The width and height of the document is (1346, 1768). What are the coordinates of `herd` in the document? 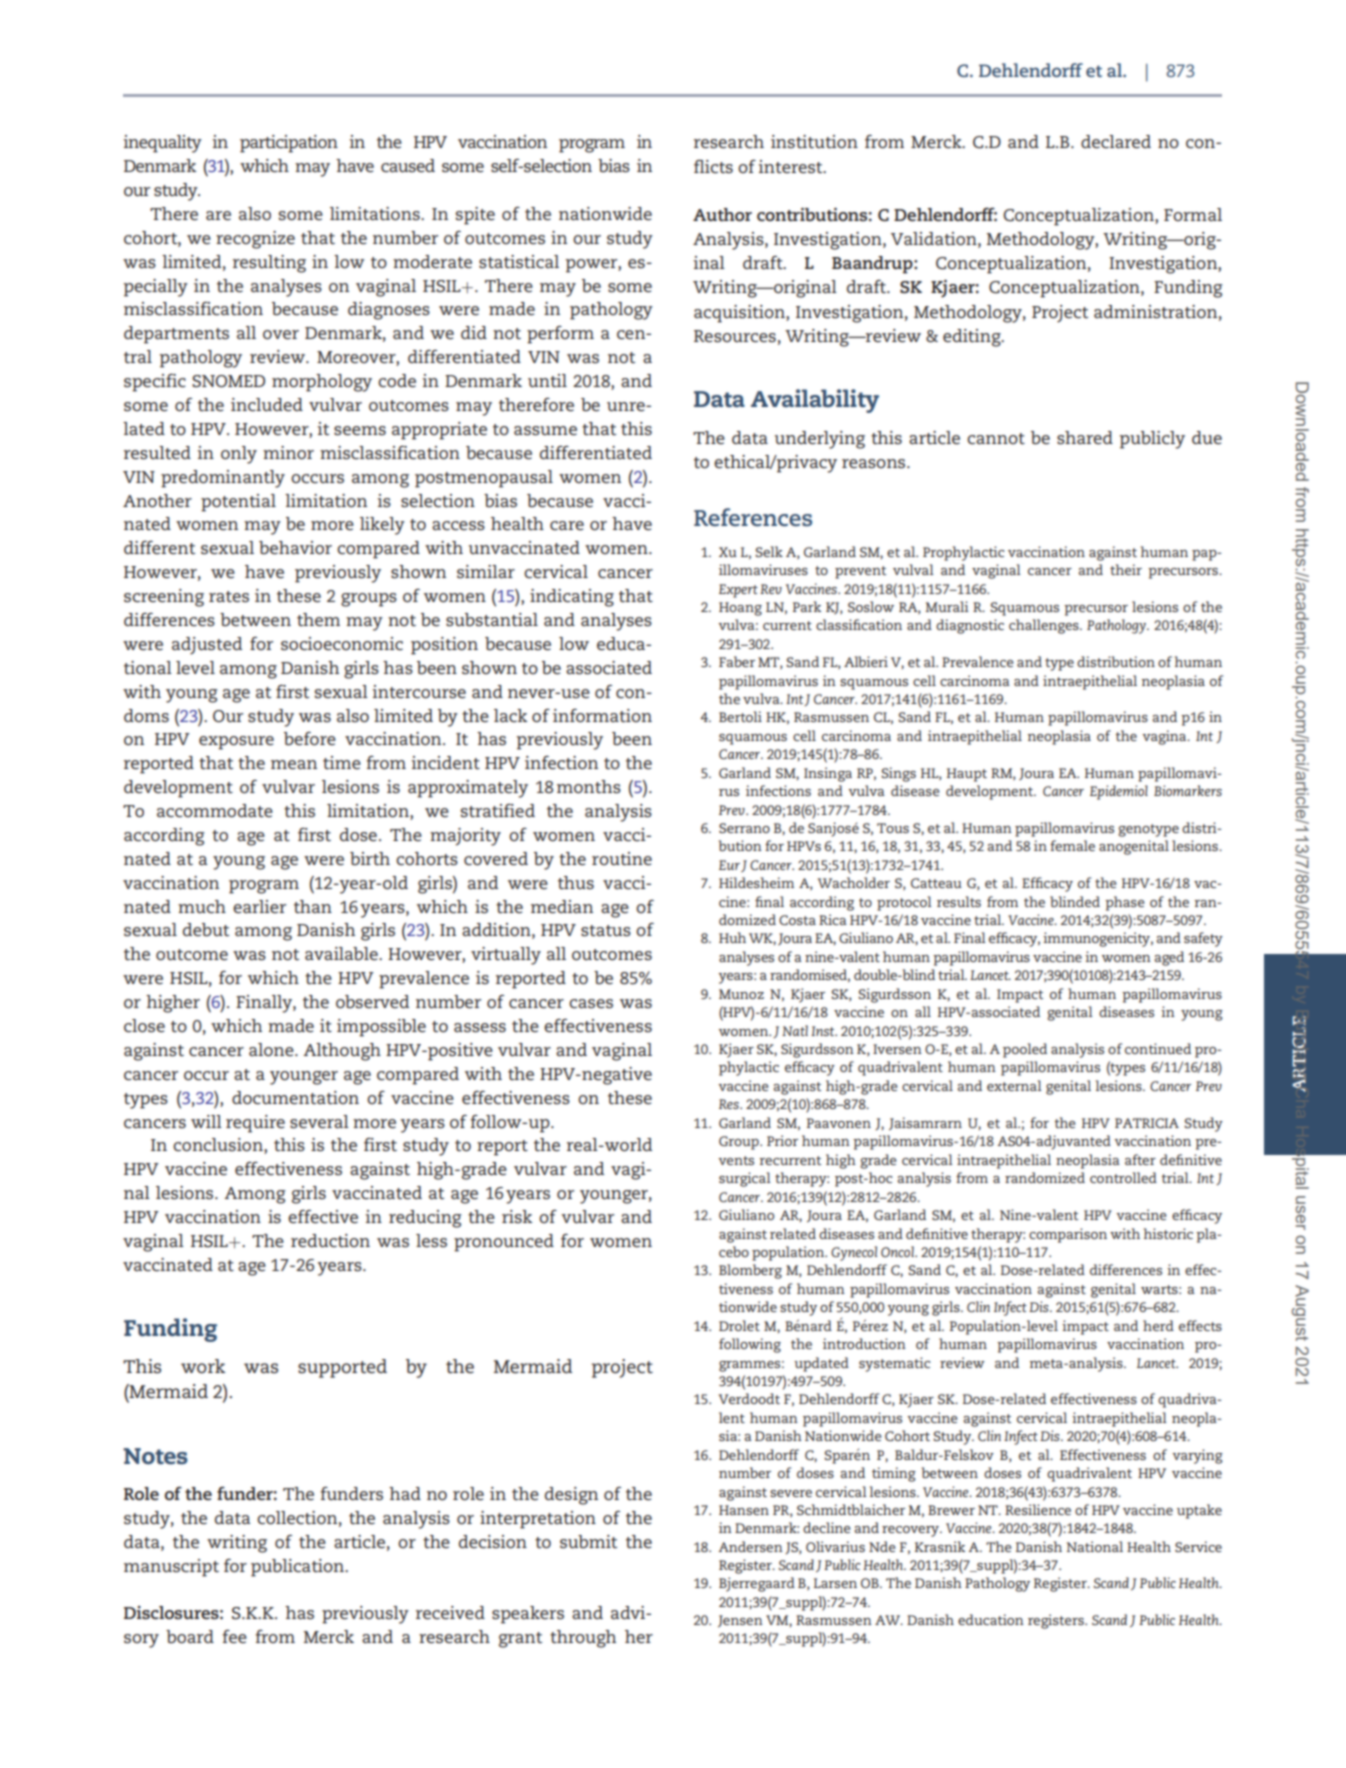 It's located at (1158, 1325).
